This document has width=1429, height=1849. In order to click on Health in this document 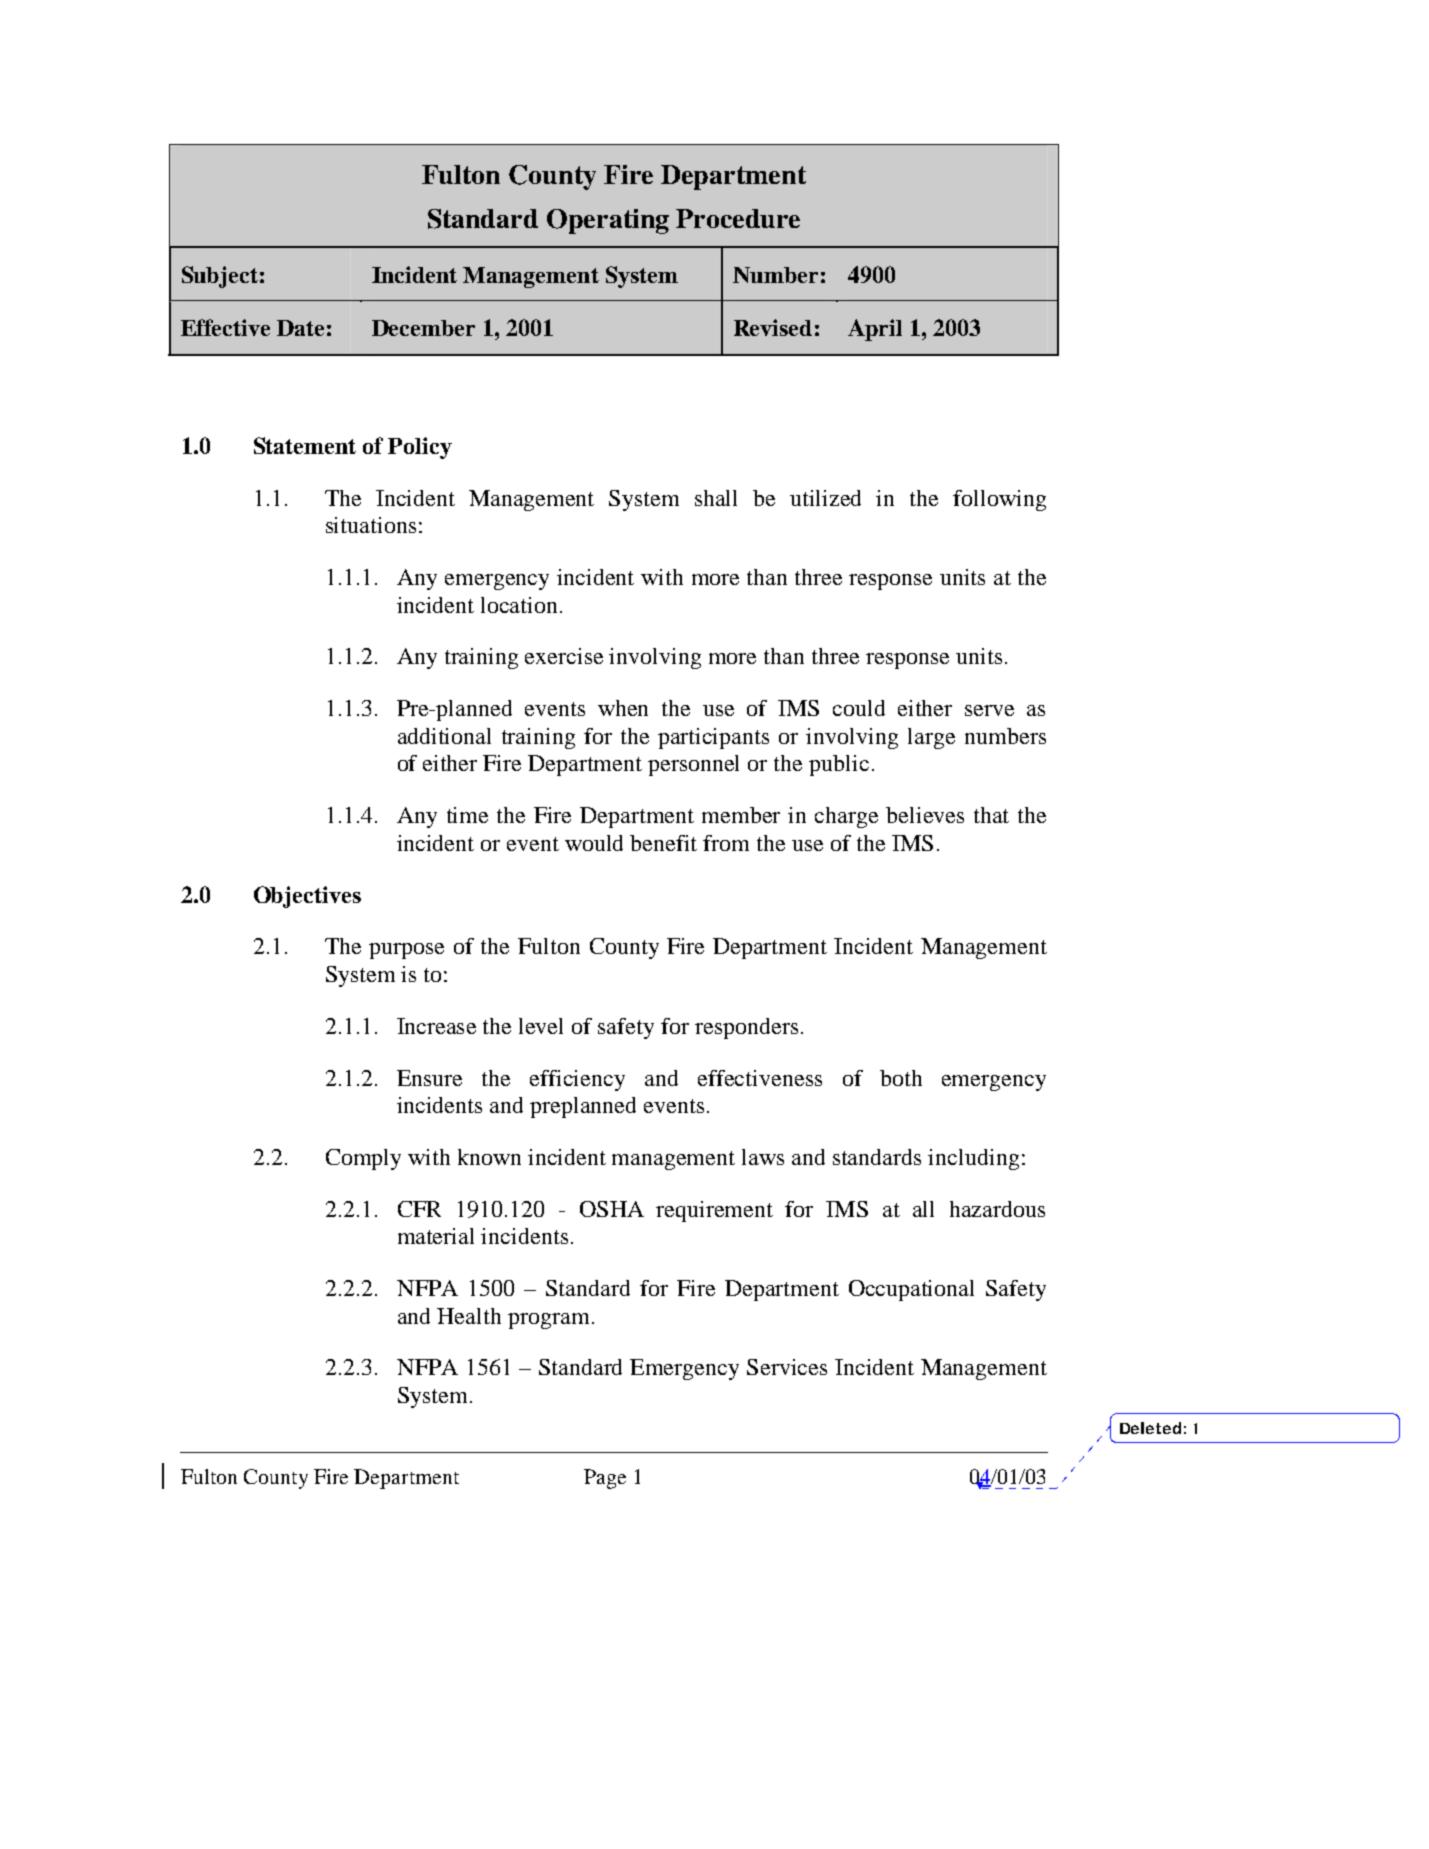, I will do `click(469, 1316)`.
